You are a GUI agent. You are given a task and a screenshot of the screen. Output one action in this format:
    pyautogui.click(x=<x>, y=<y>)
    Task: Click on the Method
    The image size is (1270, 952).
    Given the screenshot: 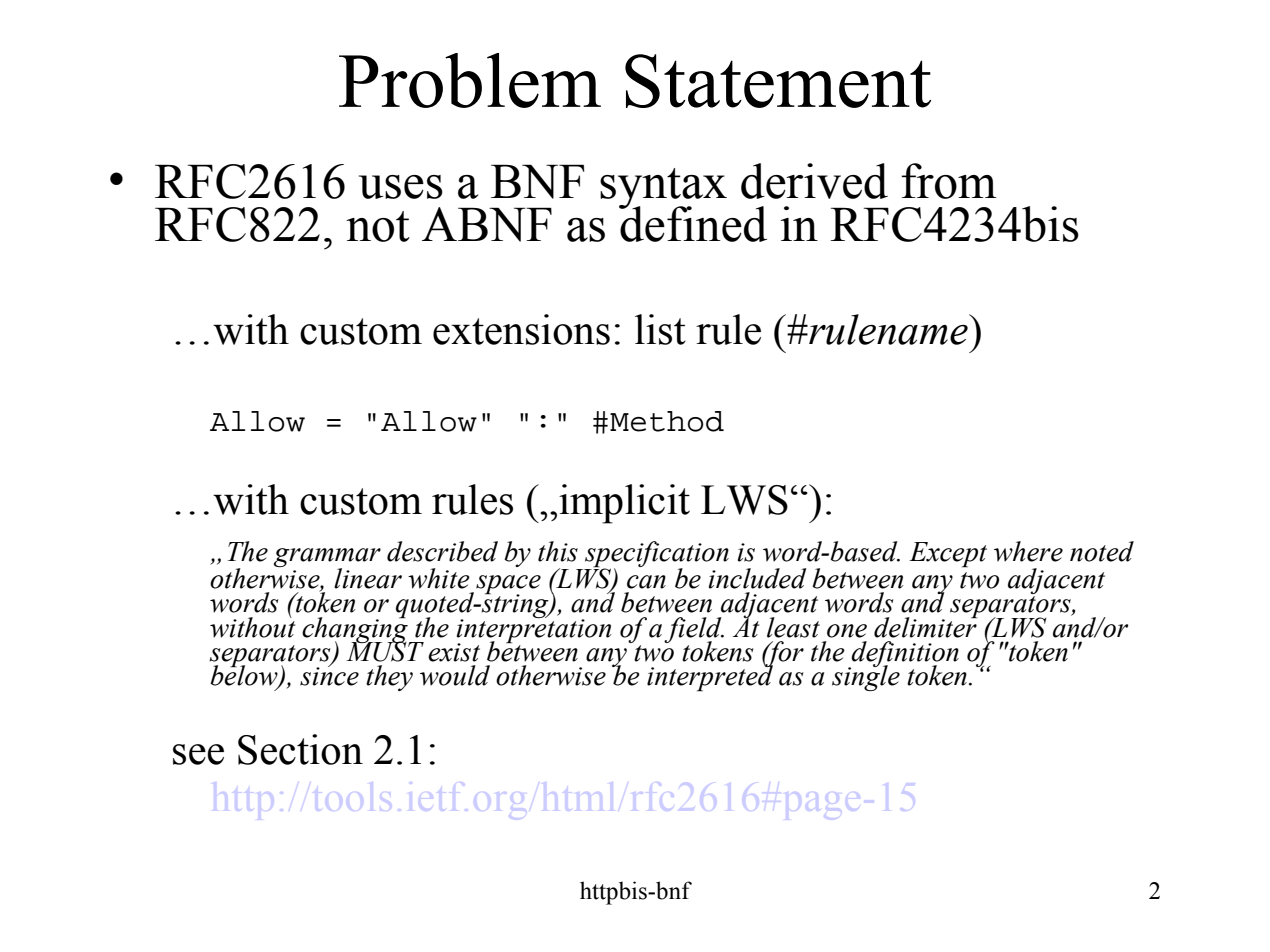 What is the action you would take?
    pyautogui.click(x=667, y=421)
